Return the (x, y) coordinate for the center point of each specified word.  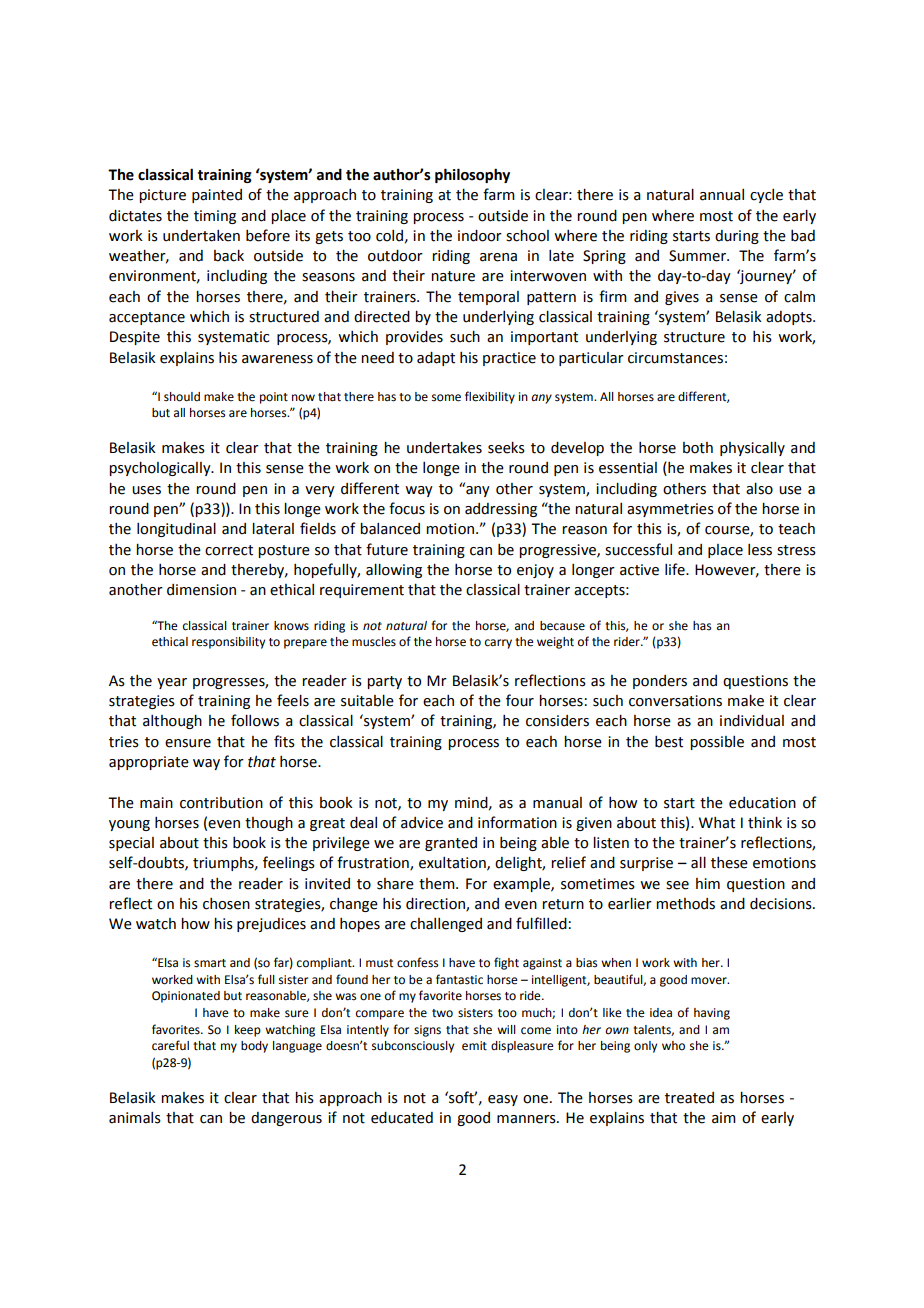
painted (217, 196)
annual (722, 195)
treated (689, 1098)
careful (170, 1045)
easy (503, 1100)
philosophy (472, 175)
